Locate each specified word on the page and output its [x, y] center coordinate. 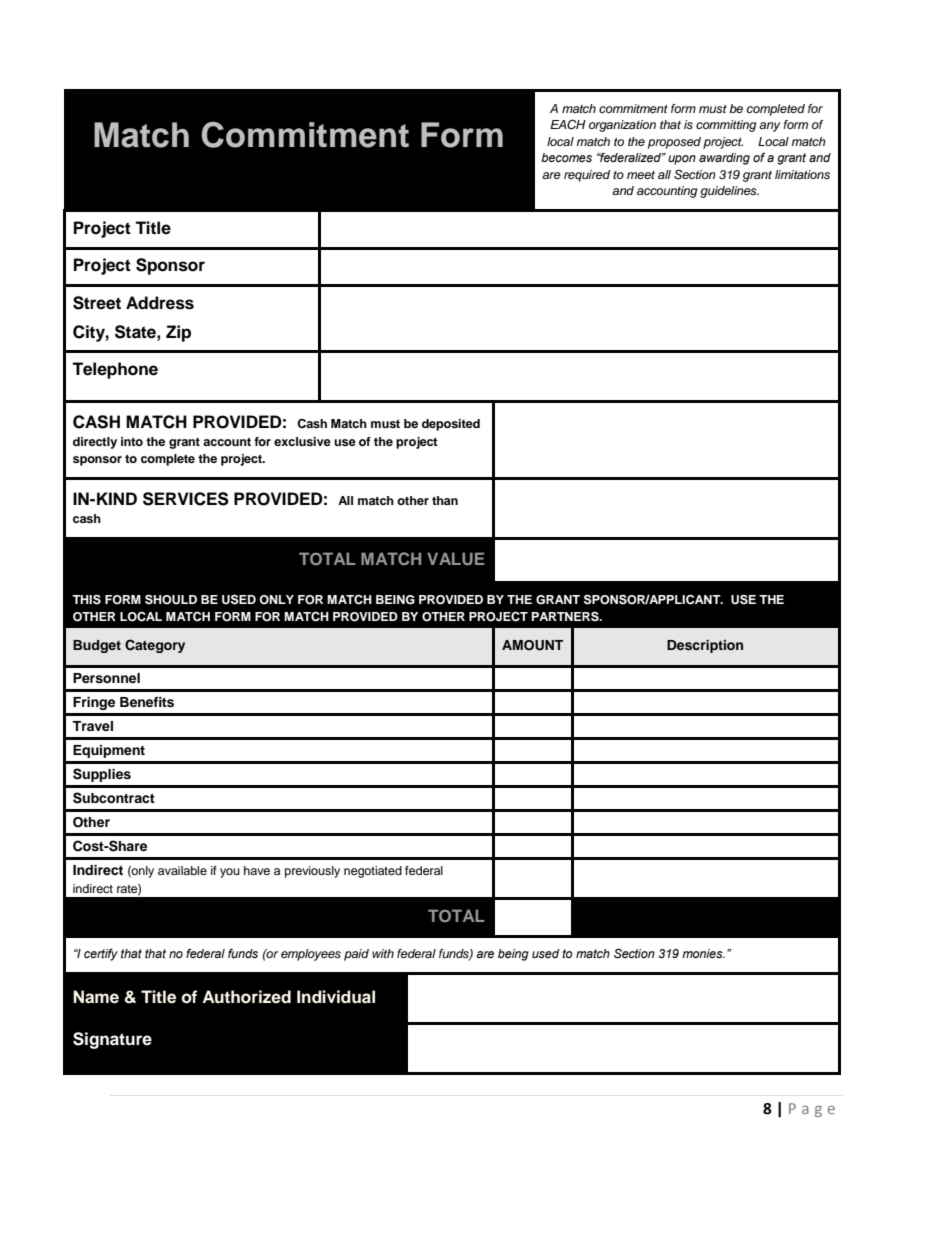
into [132, 441]
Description [705, 646]
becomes [566, 157]
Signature [112, 1040]
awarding [724, 159]
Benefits [147, 702]
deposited [451, 425]
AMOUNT [532, 645]
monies [703, 953]
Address [160, 303]
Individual [336, 997]
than [445, 500]
